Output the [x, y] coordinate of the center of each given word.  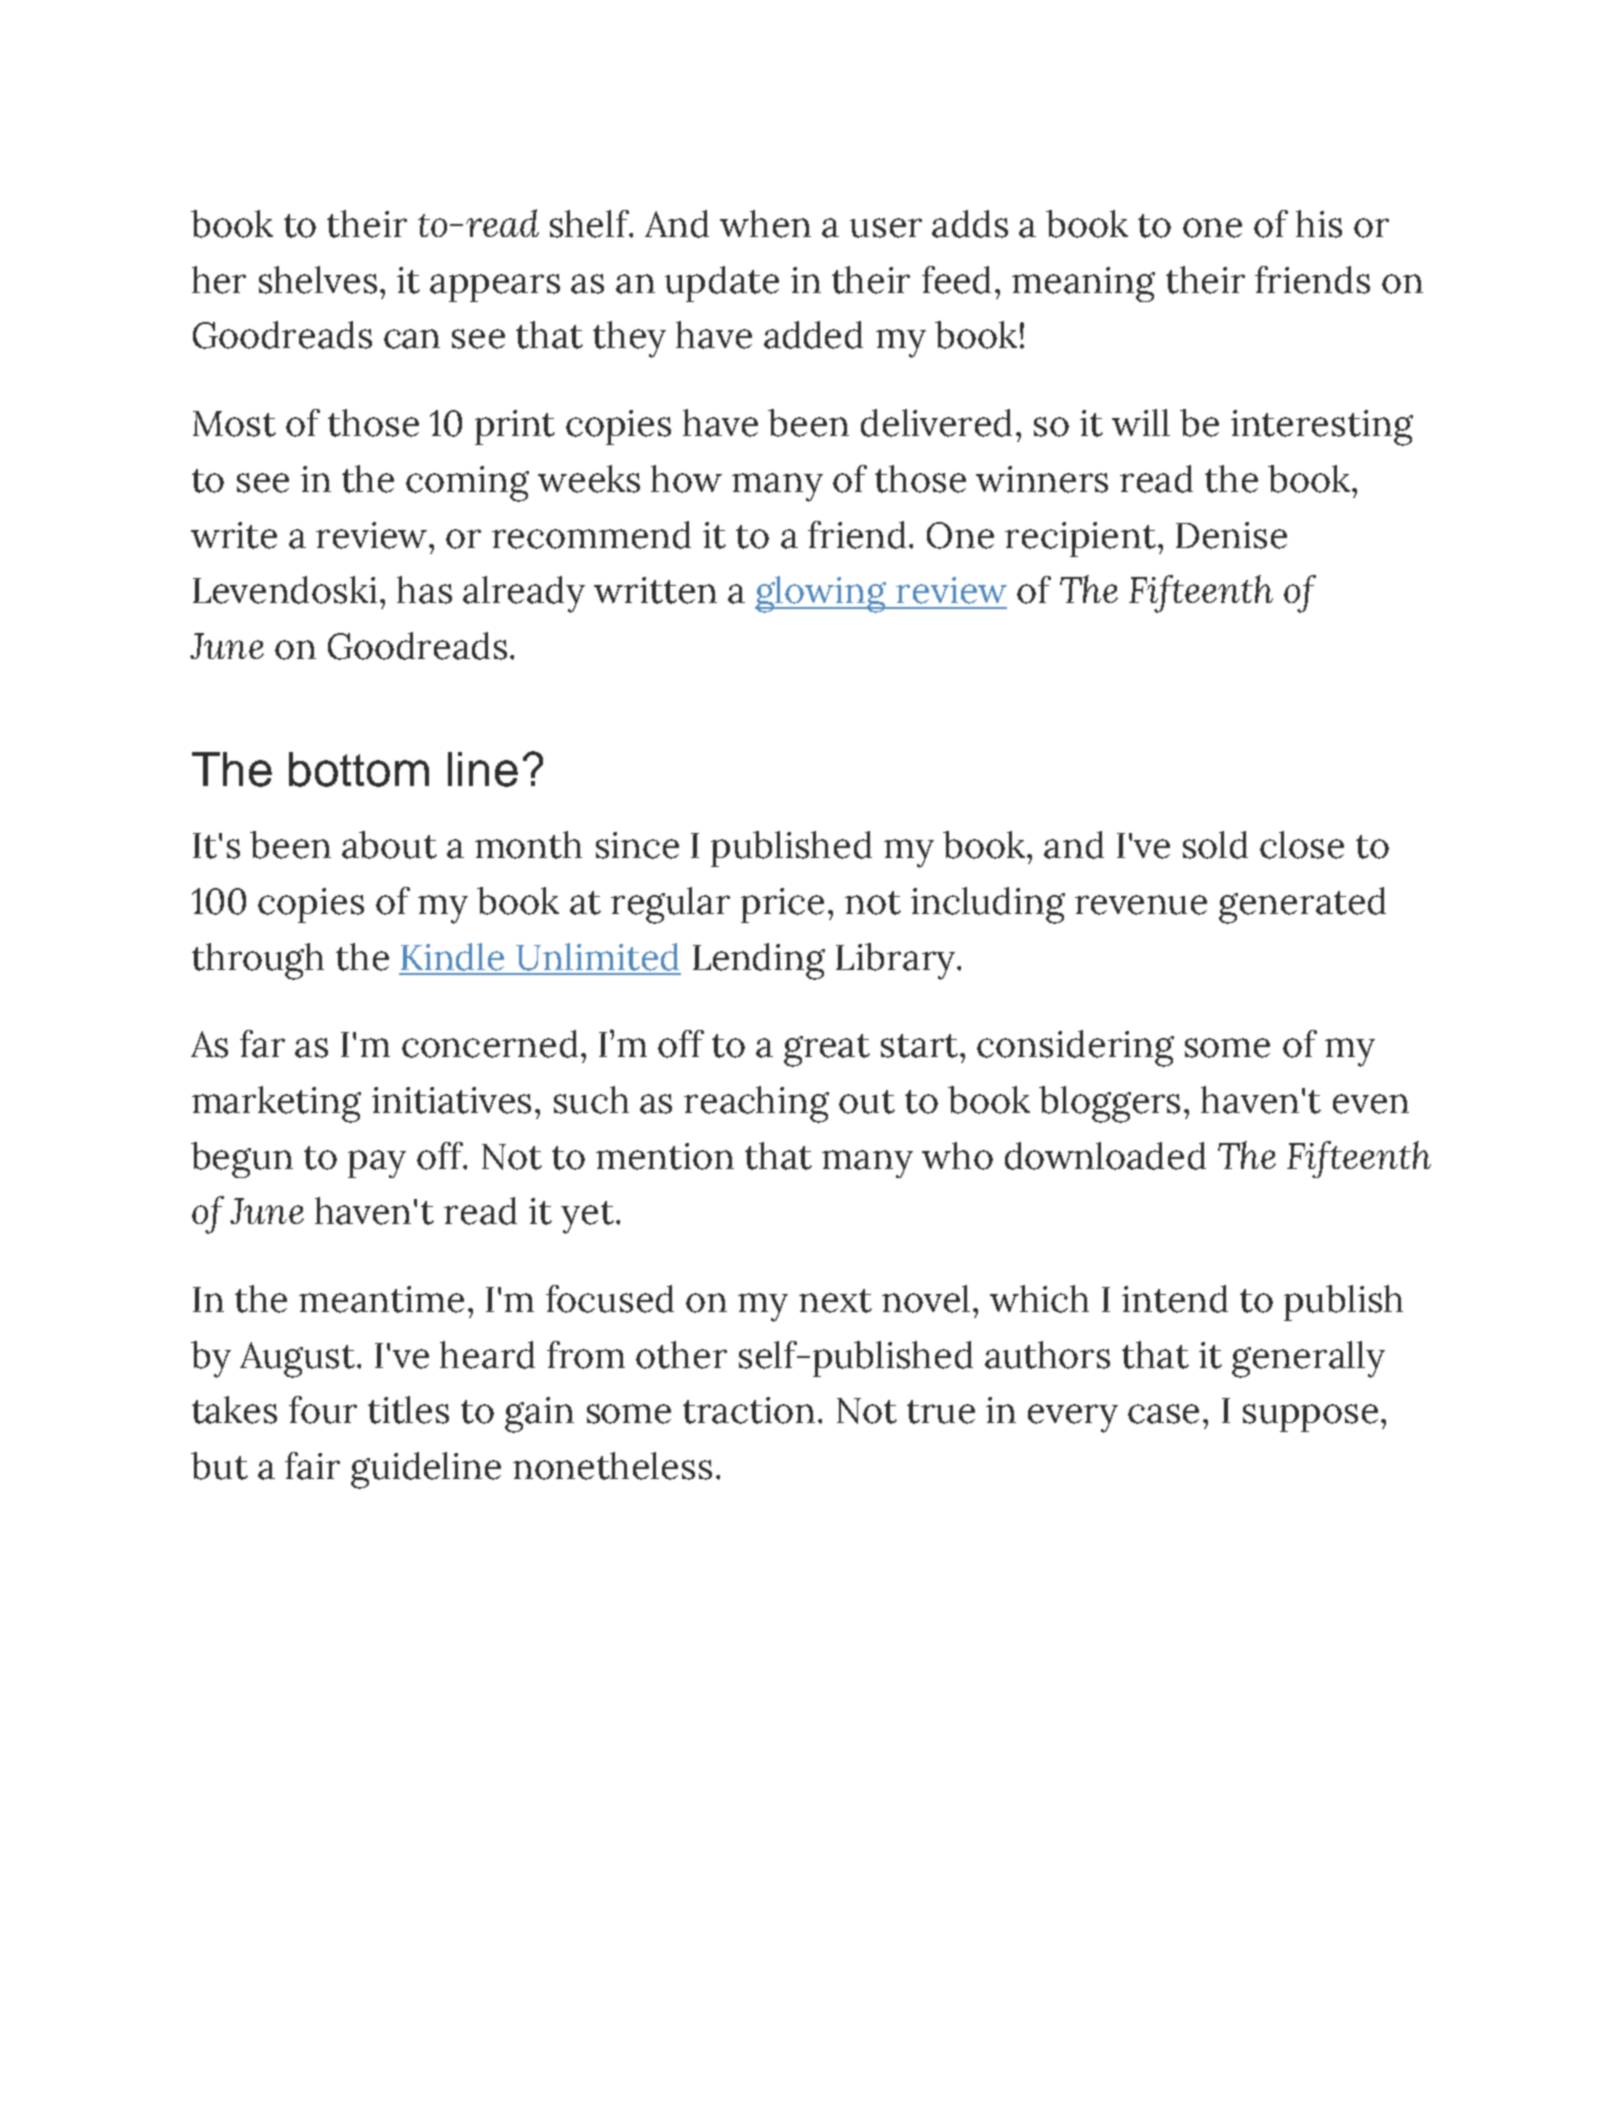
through [258, 961]
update [722, 284]
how [686, 479]
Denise [1231, 535]
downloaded [1105, 1156]
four [323, 1410]
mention [665, 1156]
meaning [1083, 284]
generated [1302, 905]
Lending [759, 961]
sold [1215, 845]
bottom [359, 769]
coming [467, 484]
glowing [822, 594]
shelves [318, 280]
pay [377, 1164]
